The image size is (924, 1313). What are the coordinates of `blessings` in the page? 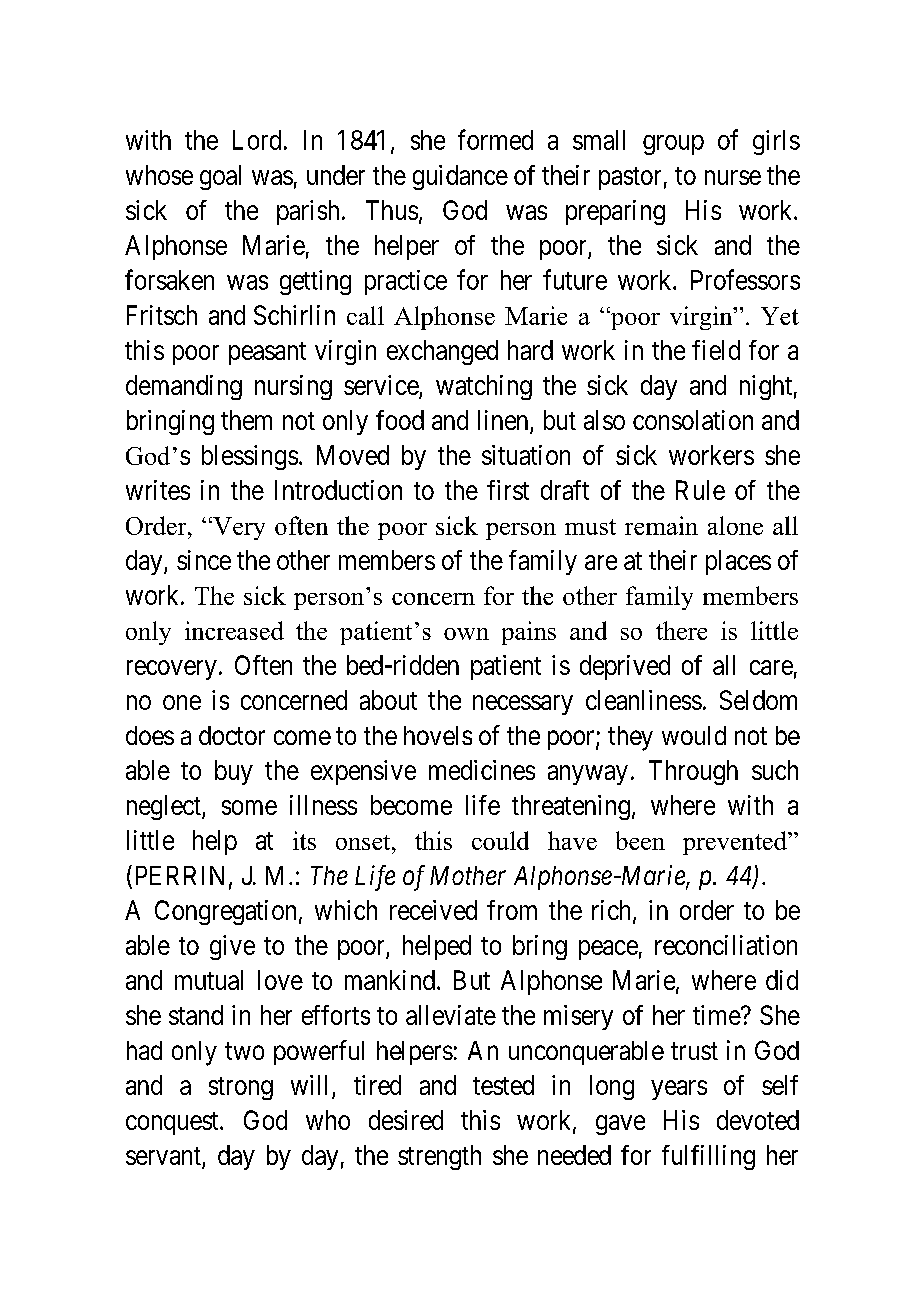 It's located at (250, 457).
